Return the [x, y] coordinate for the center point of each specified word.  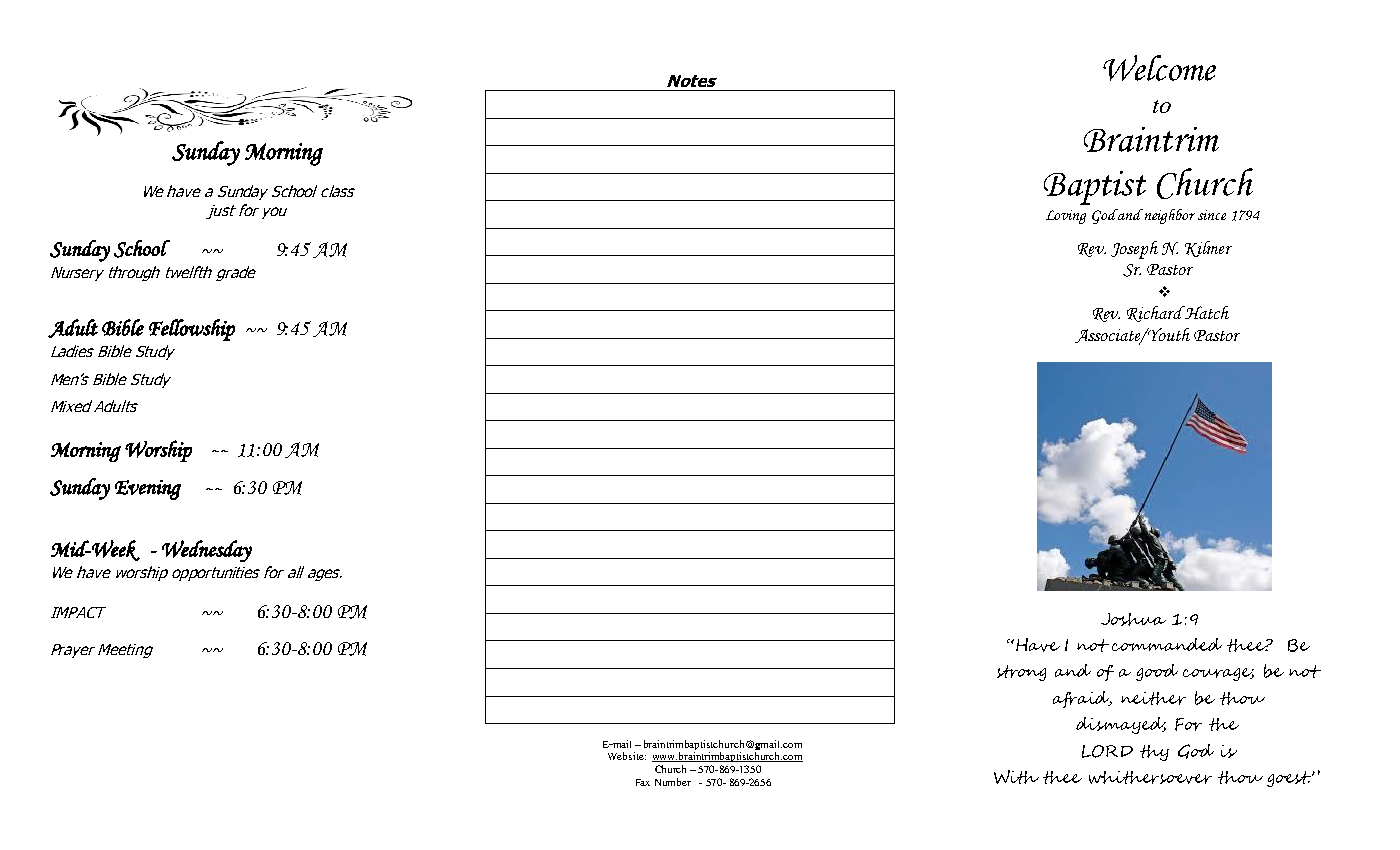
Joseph [1134, 250]
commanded [1167, 644]
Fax [643, 782]
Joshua [1133, 619]
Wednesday [207, 551]
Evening [148, 490]
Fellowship [192, 330]
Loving [1066, 217]
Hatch [1206, 312]
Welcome [1159, 68]
